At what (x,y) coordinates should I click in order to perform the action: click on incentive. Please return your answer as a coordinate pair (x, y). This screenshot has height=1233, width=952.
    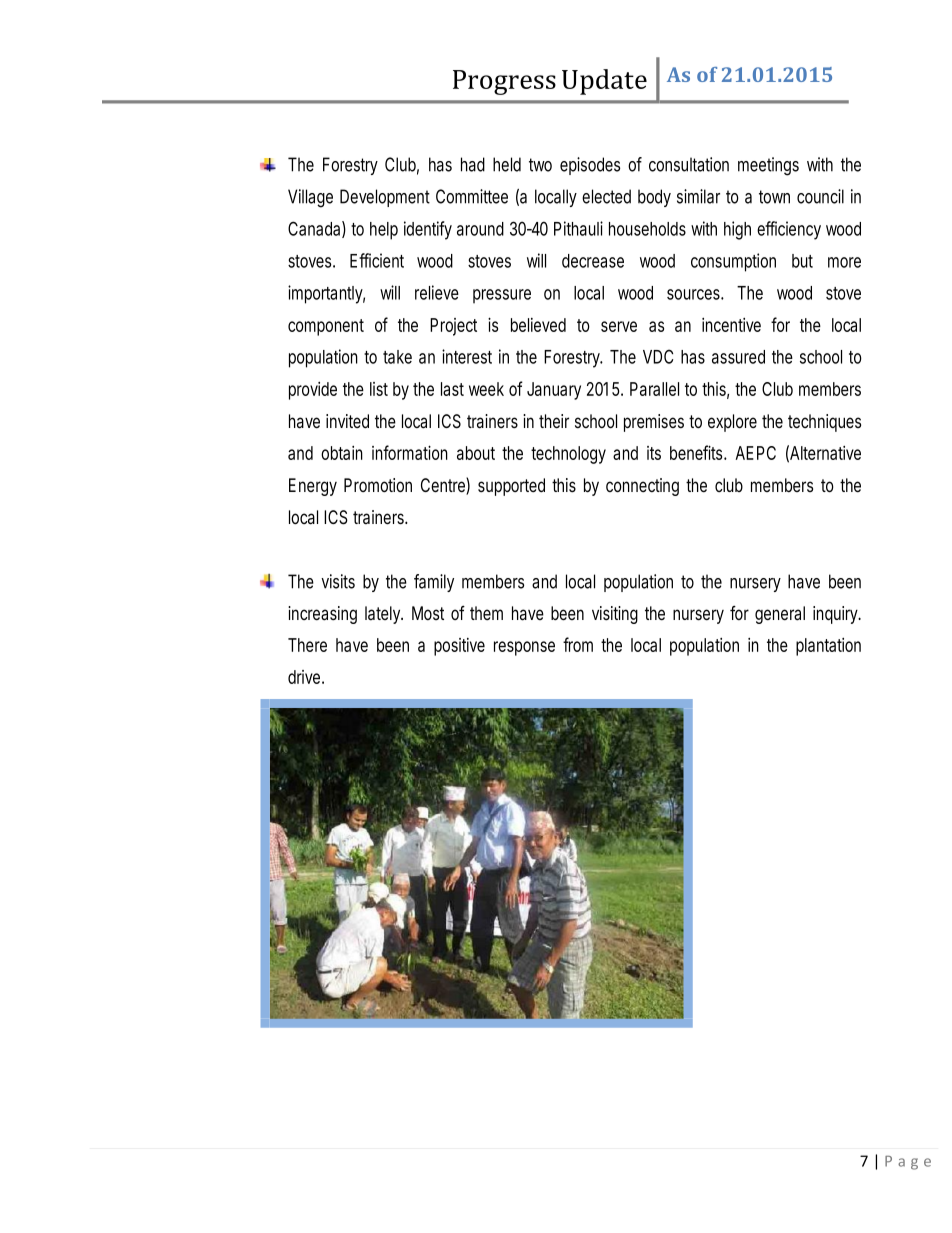
    Looking at the image, I should click on (731, 325).
